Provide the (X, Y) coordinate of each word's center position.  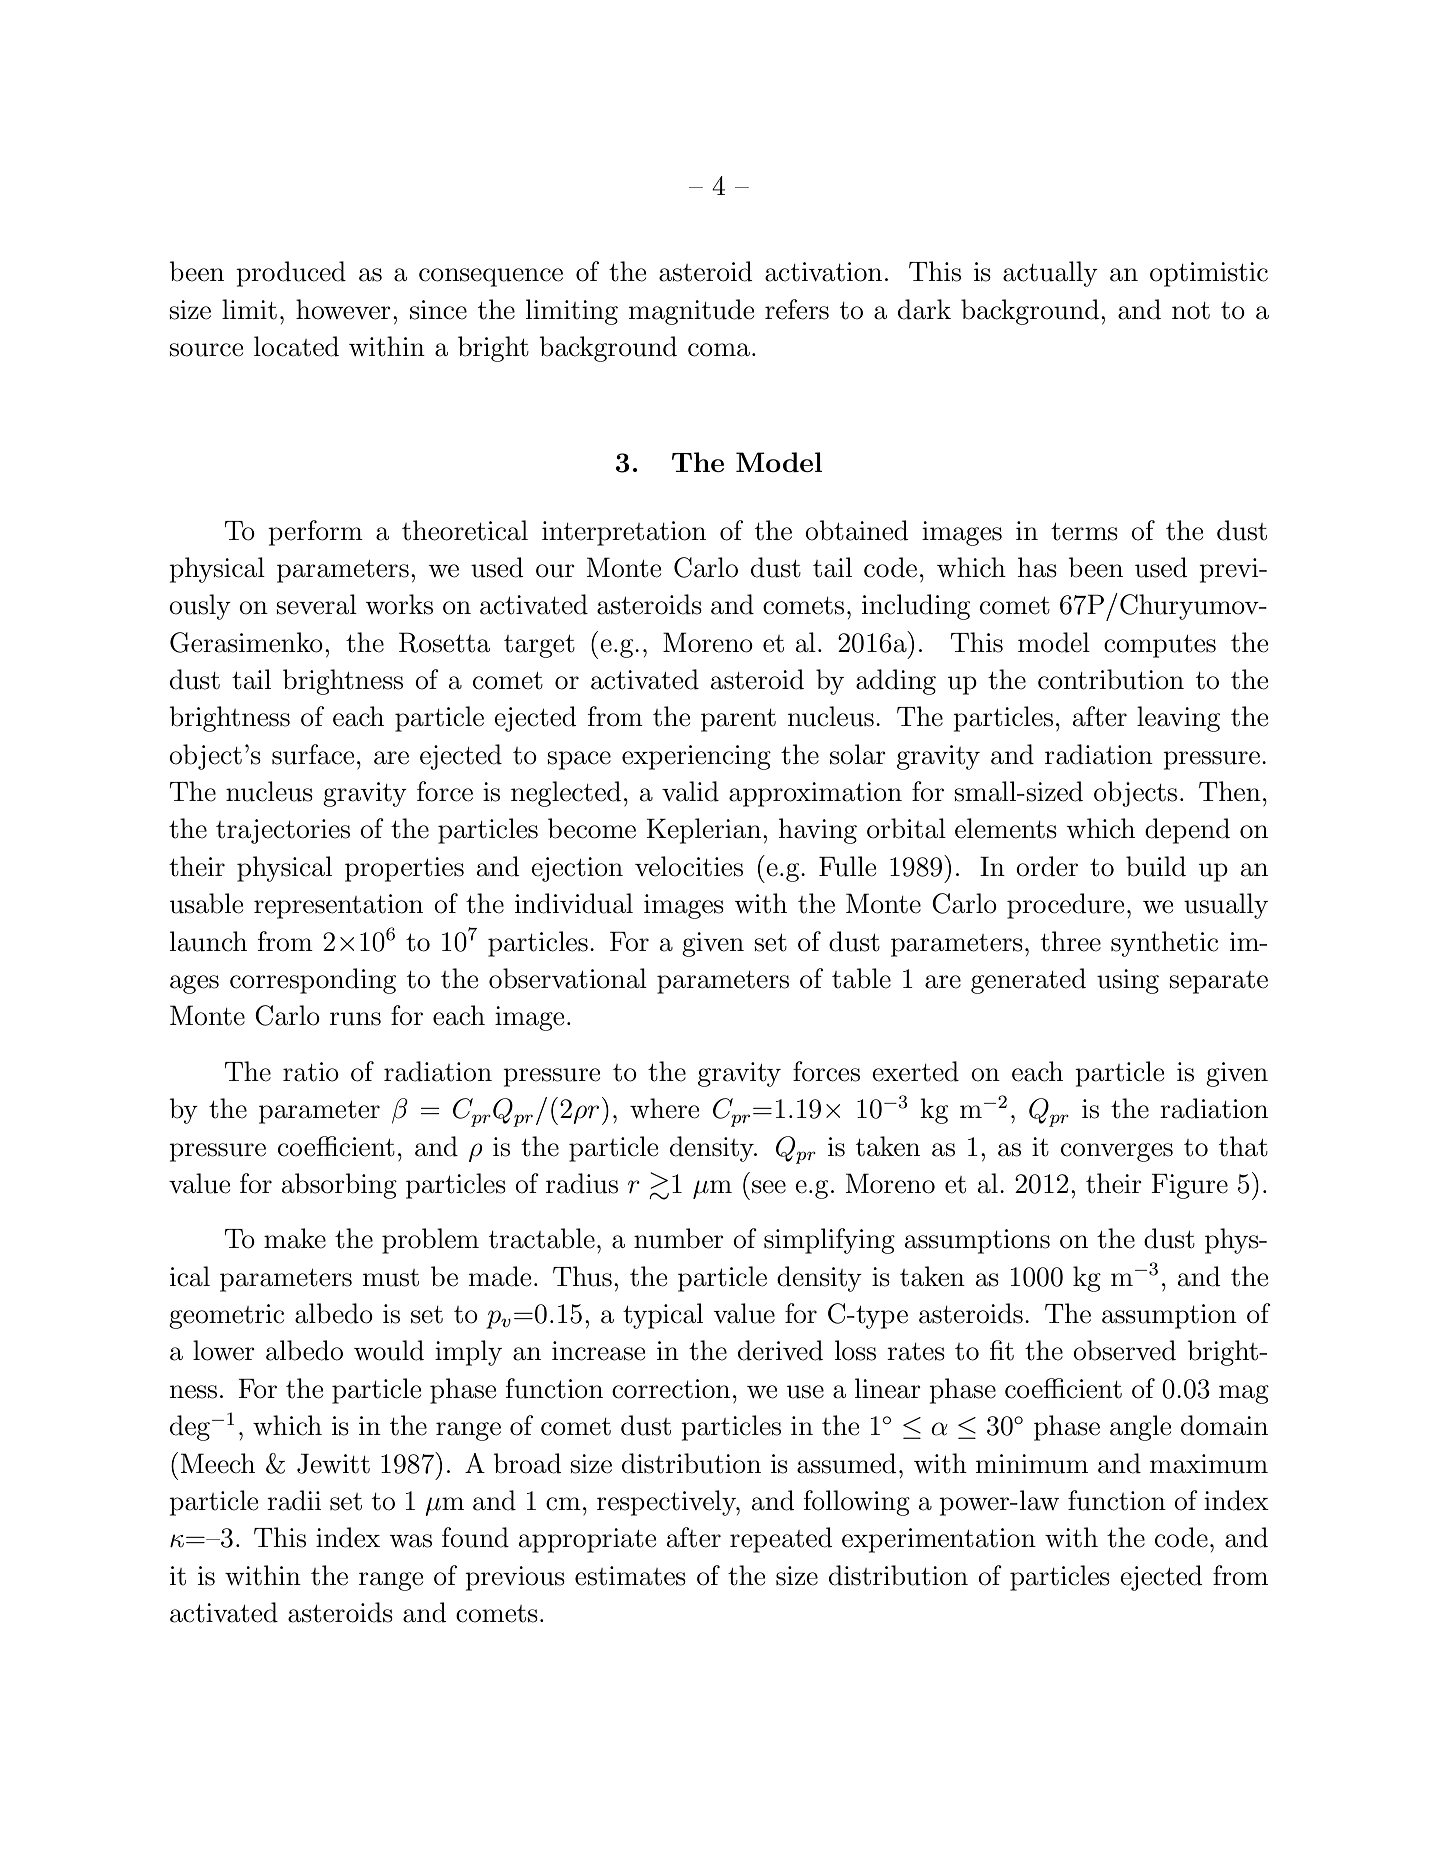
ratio (311, 1072)
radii (294, 1500)
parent (738, 720)
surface (313, 754)
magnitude (692, 312)
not (1191, 311)
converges (1117, 1152)
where (665, 1108)
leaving (1178, 719)
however (343, 309)
